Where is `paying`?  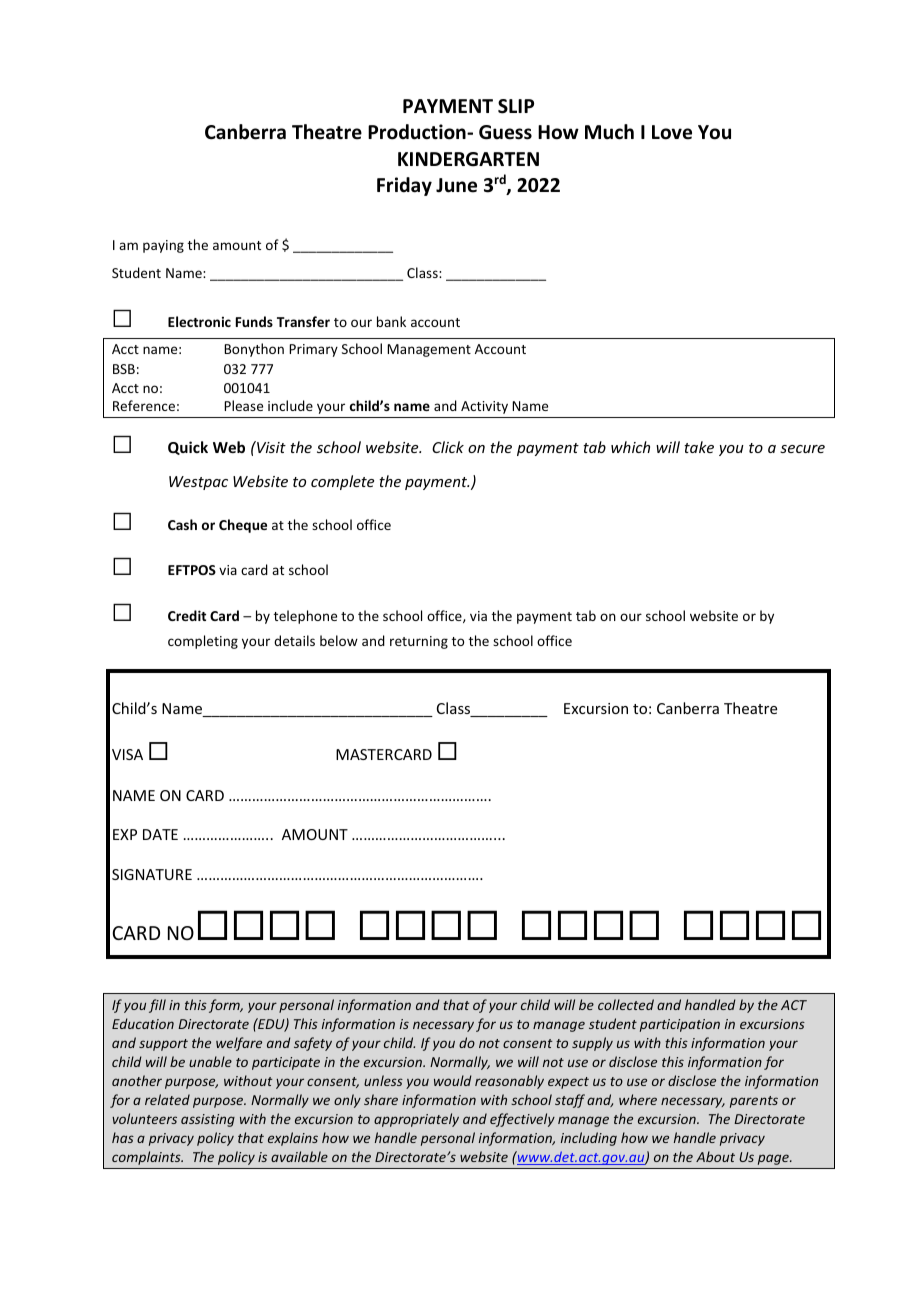
paying is located at coordinates (163, 246).
